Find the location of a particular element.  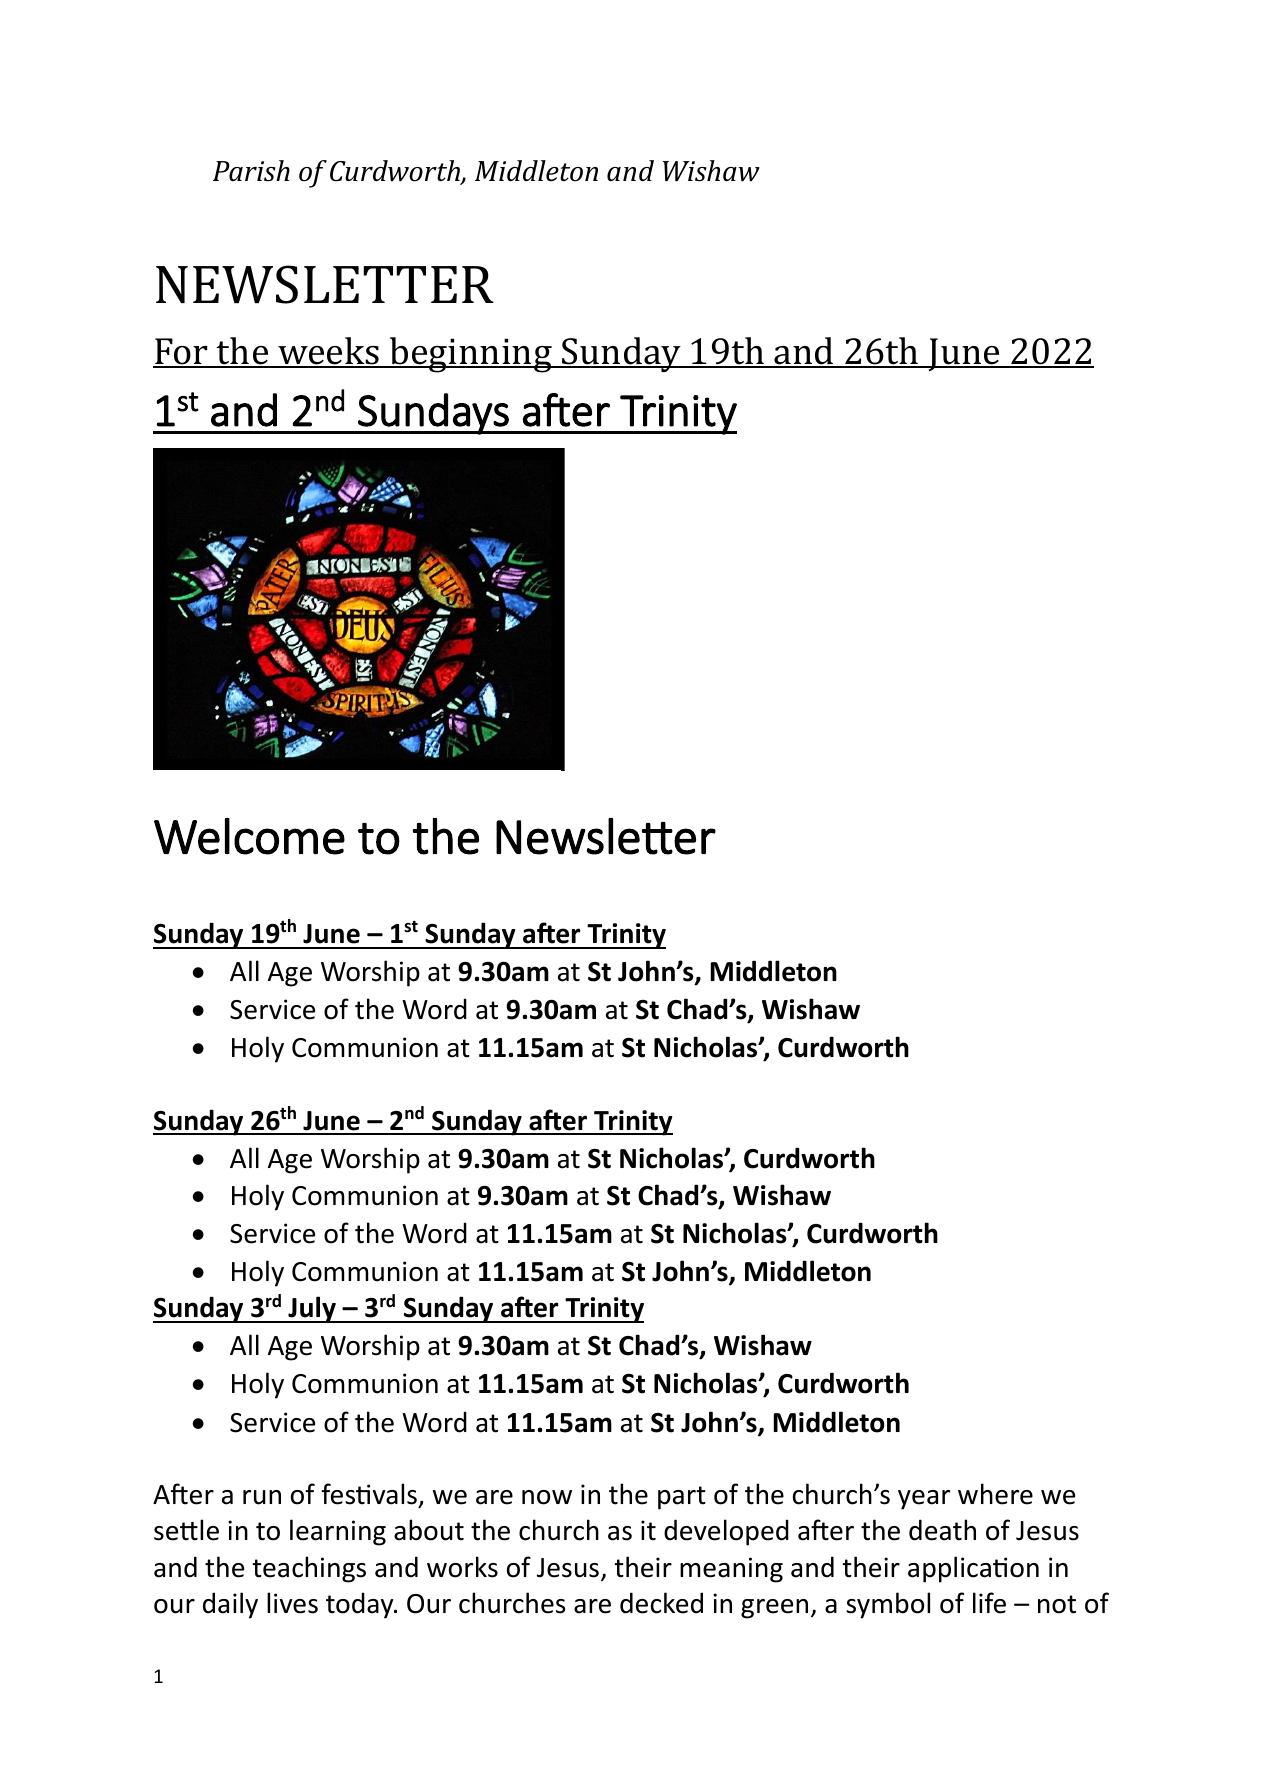

part is located at coordinates (682, 1498).
